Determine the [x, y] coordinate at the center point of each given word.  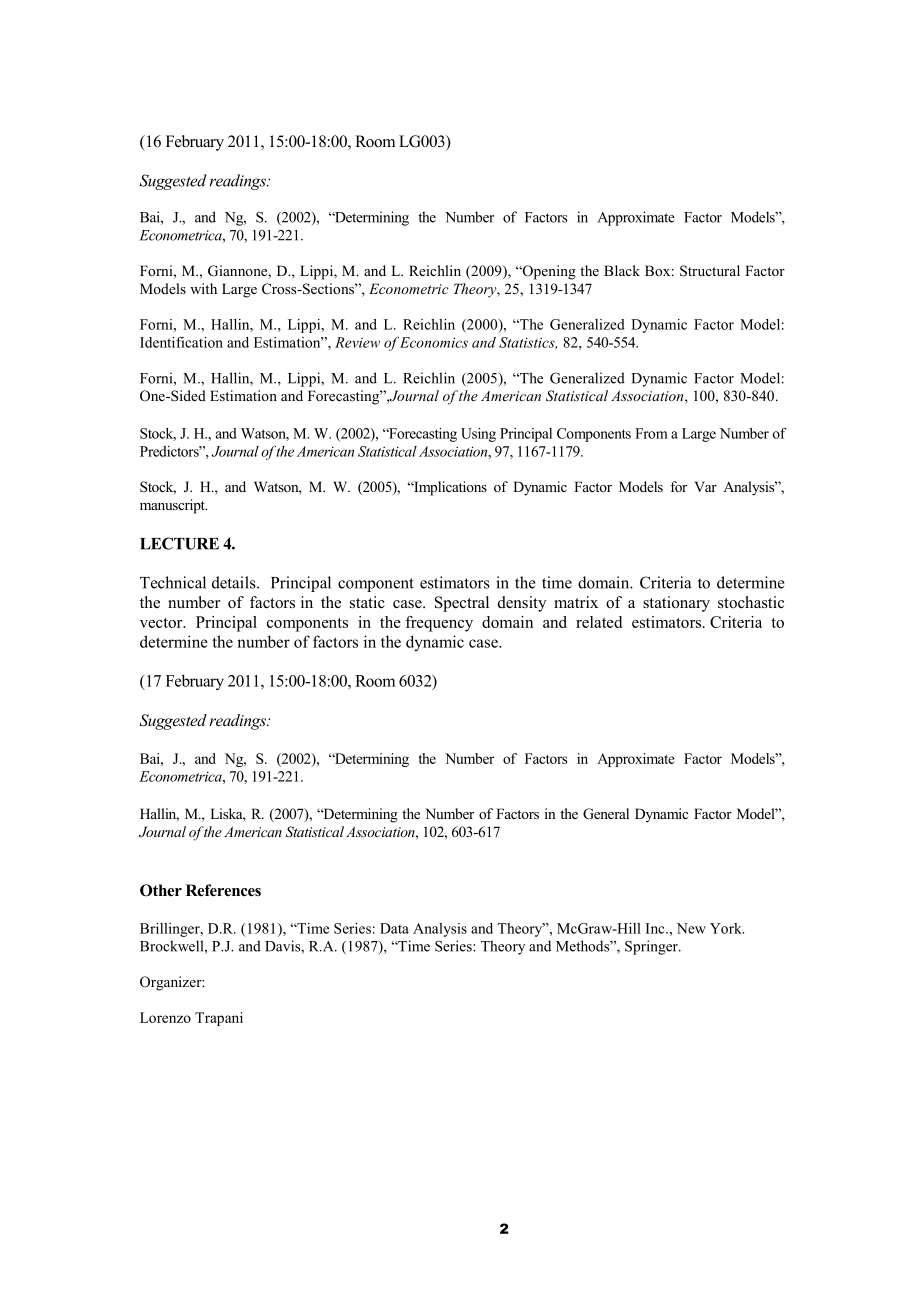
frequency [439, 624]
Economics [434, 342]
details [235, 582]
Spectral [462, 604]
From [651, 433]
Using [478, 435]
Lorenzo [165, 1017]
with [203, 288]
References [223, 890]
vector [162, 623]
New [691, 928]
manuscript [173, 506]
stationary [676, 604]
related [599, 622]
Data [394, 928]
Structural [710, 271]
